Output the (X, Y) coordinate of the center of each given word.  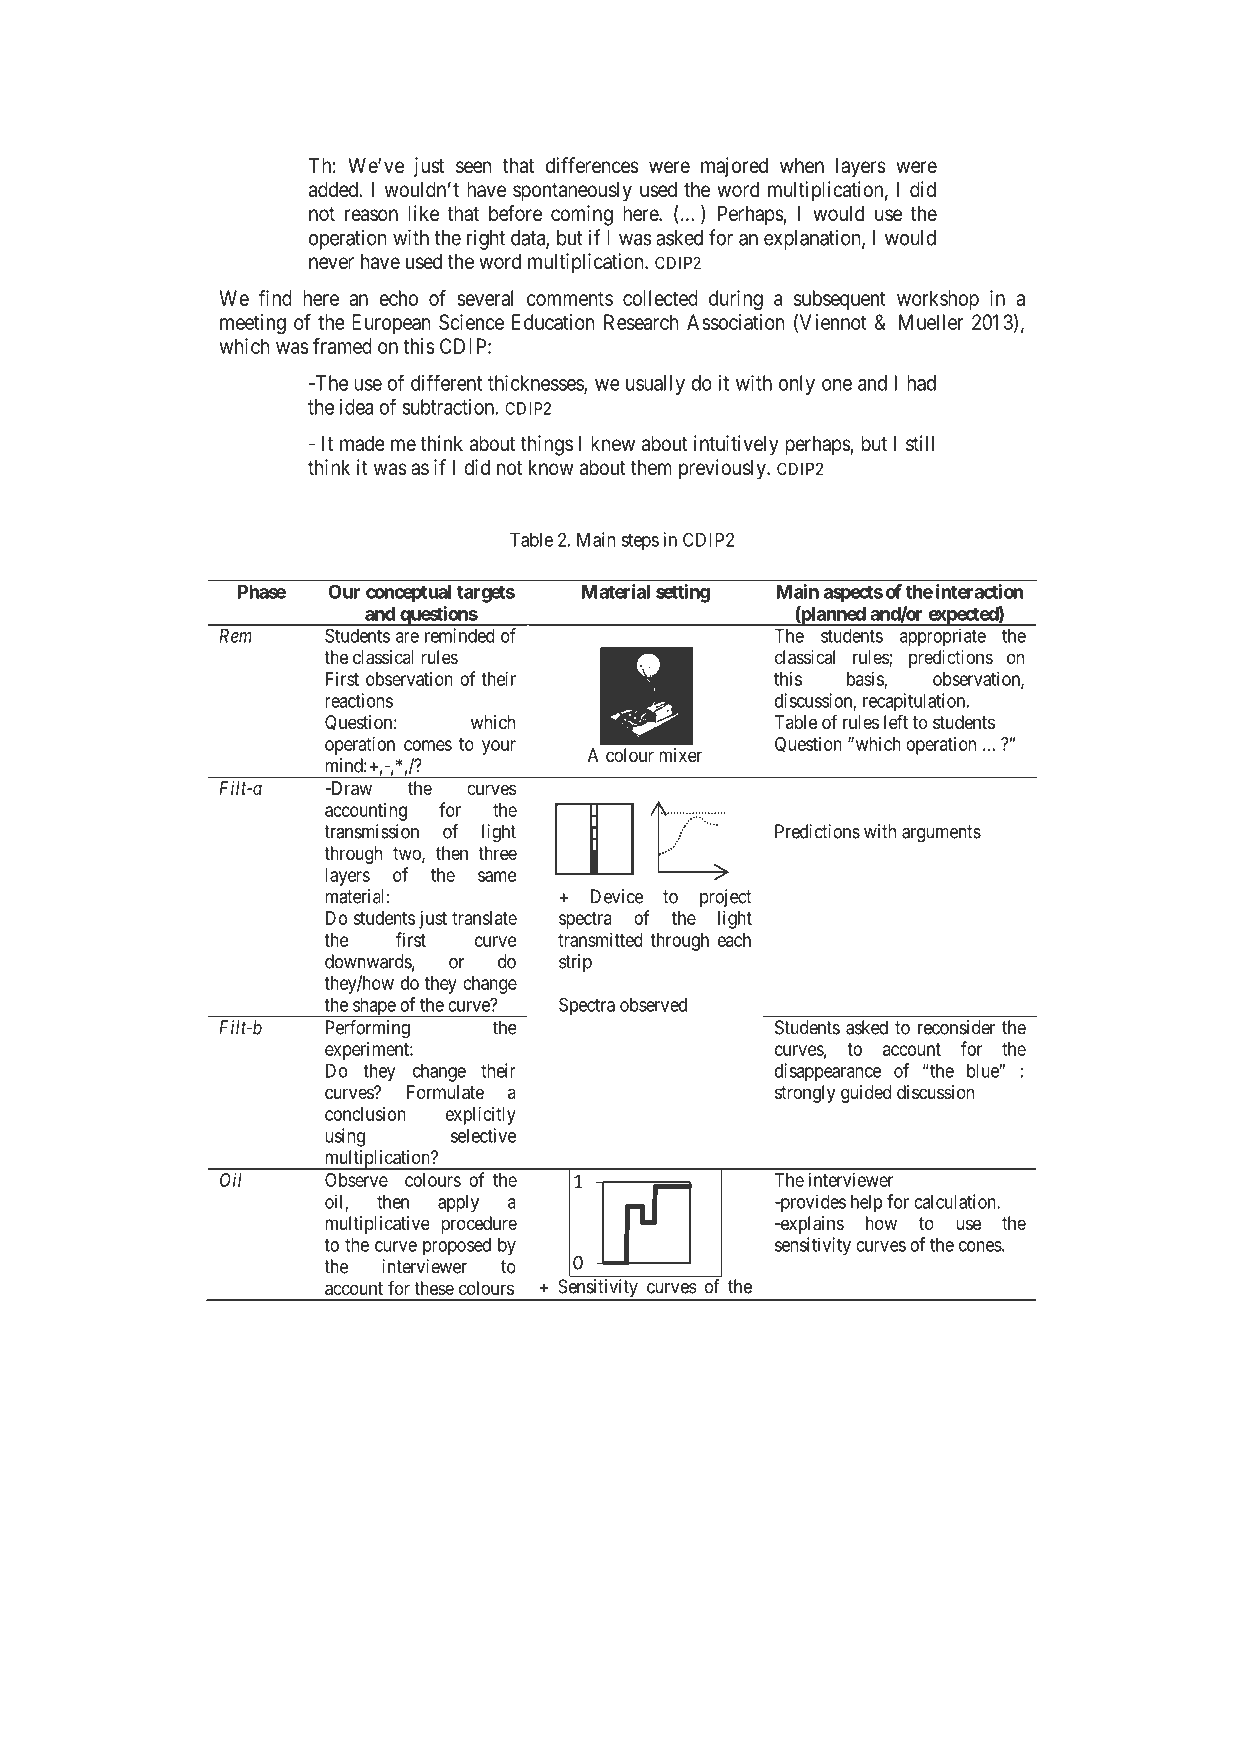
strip (575, 963)
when (802, 165)
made (362, 444)
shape (374, 1007)
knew (613, 444)
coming (582, 215)
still (920, 443)
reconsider (956, 1027)
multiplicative (377, 1225)
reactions (359, 700)
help (866, 1203)
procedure (479, 1225)
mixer (680, 755)
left (896, 721)
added (334, 190)
